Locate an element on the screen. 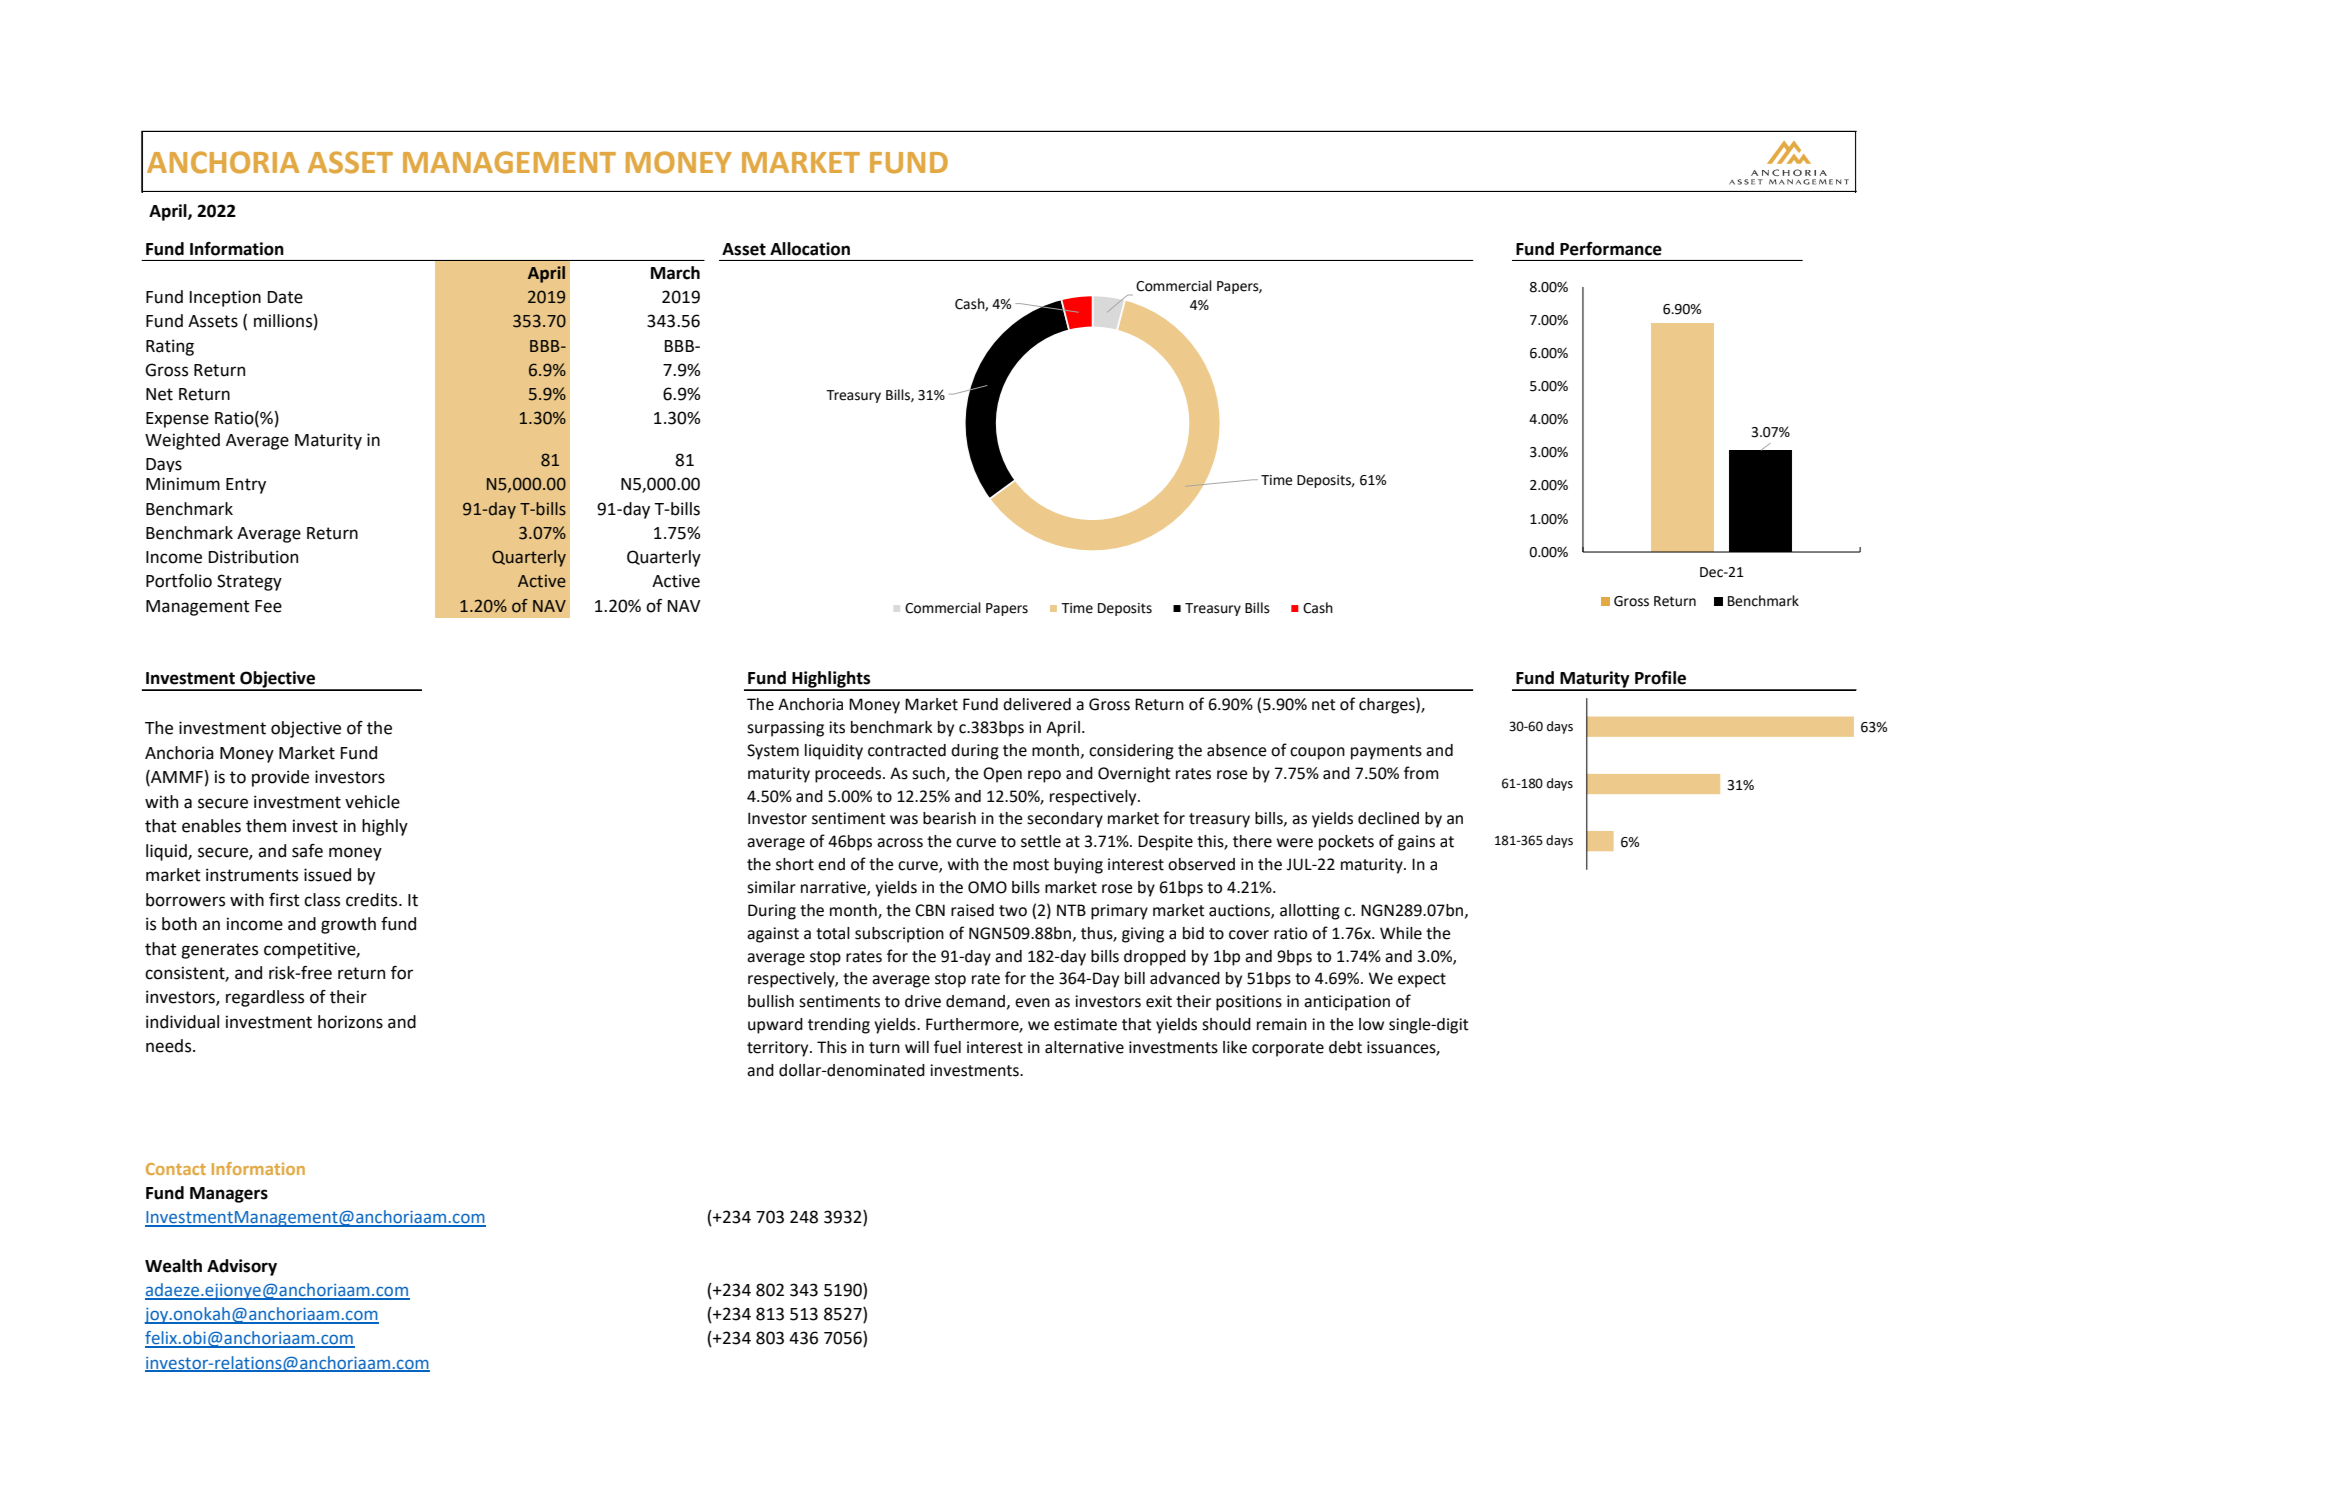 This screenshot has height=1508, width=2330. CBN is located at coordinates (930, 910).
